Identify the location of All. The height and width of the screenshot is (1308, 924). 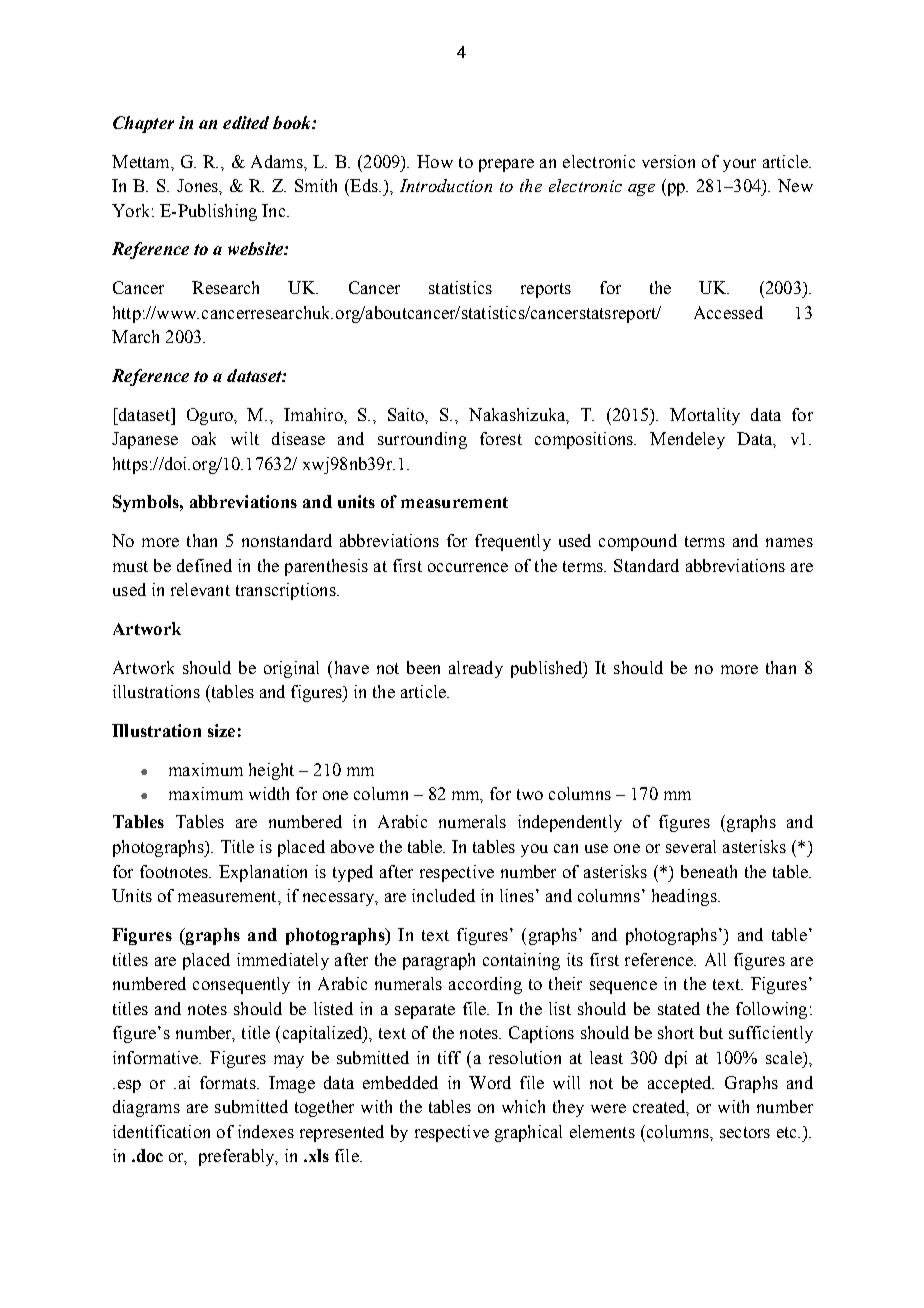
(715, 959).
